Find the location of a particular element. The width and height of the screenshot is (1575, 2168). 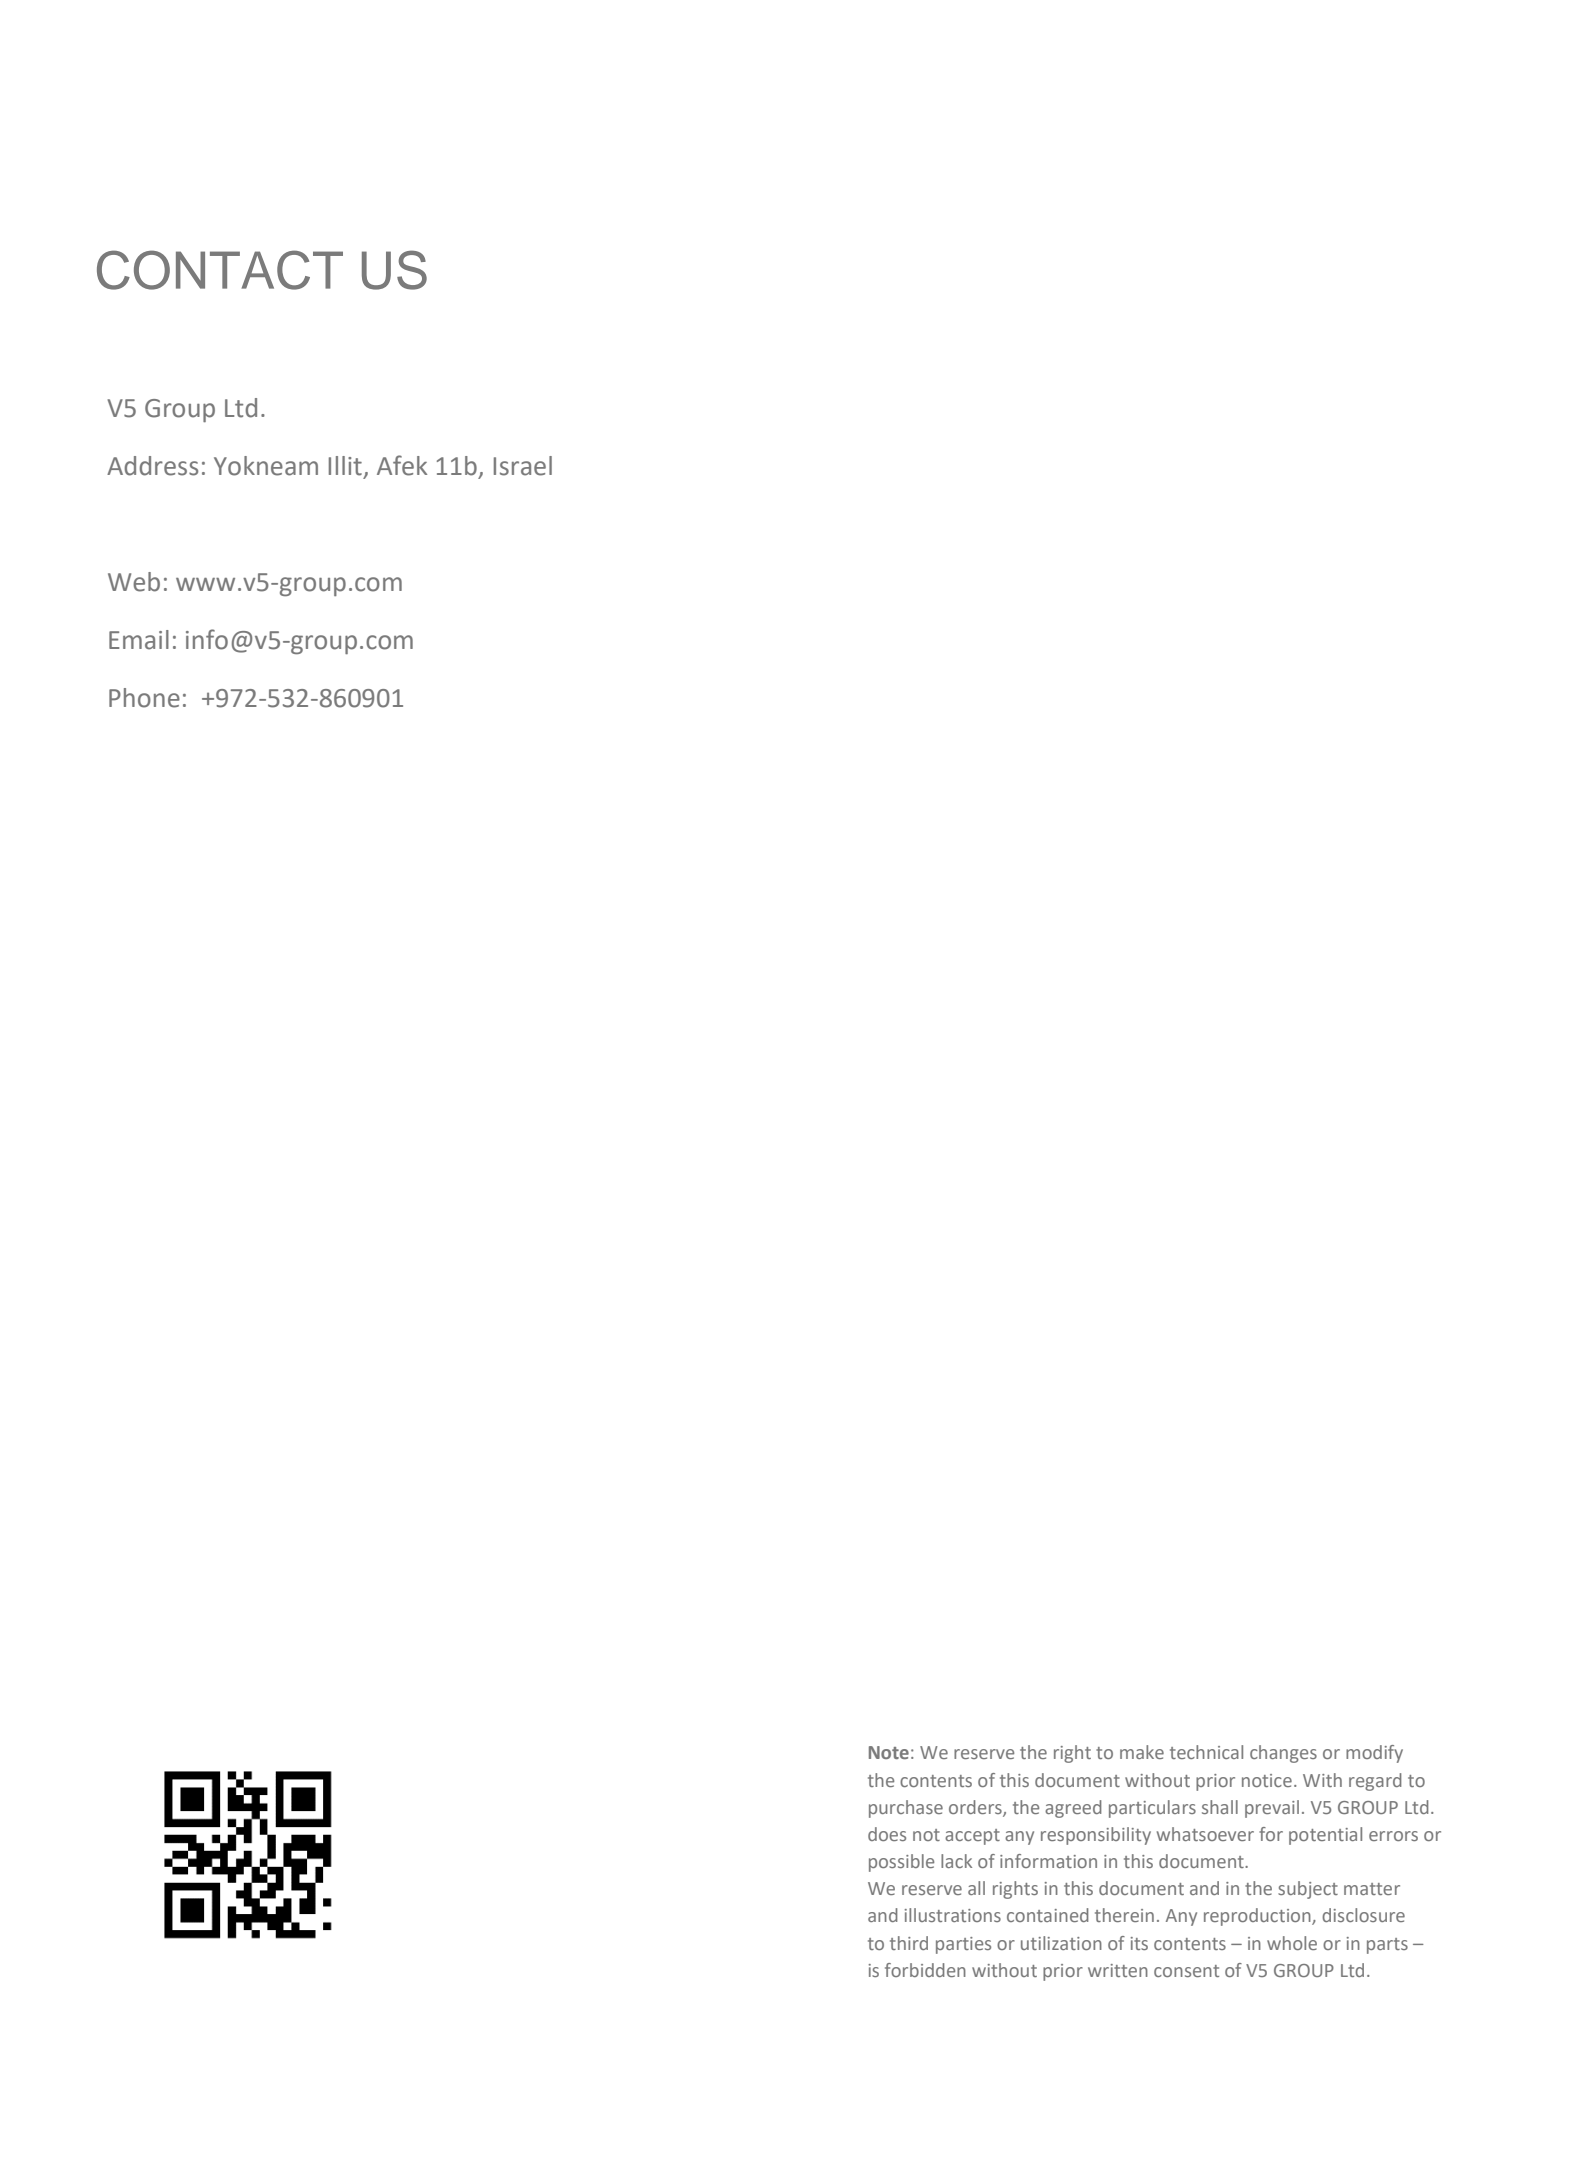

Israel is located at coordinates (523, 466).
